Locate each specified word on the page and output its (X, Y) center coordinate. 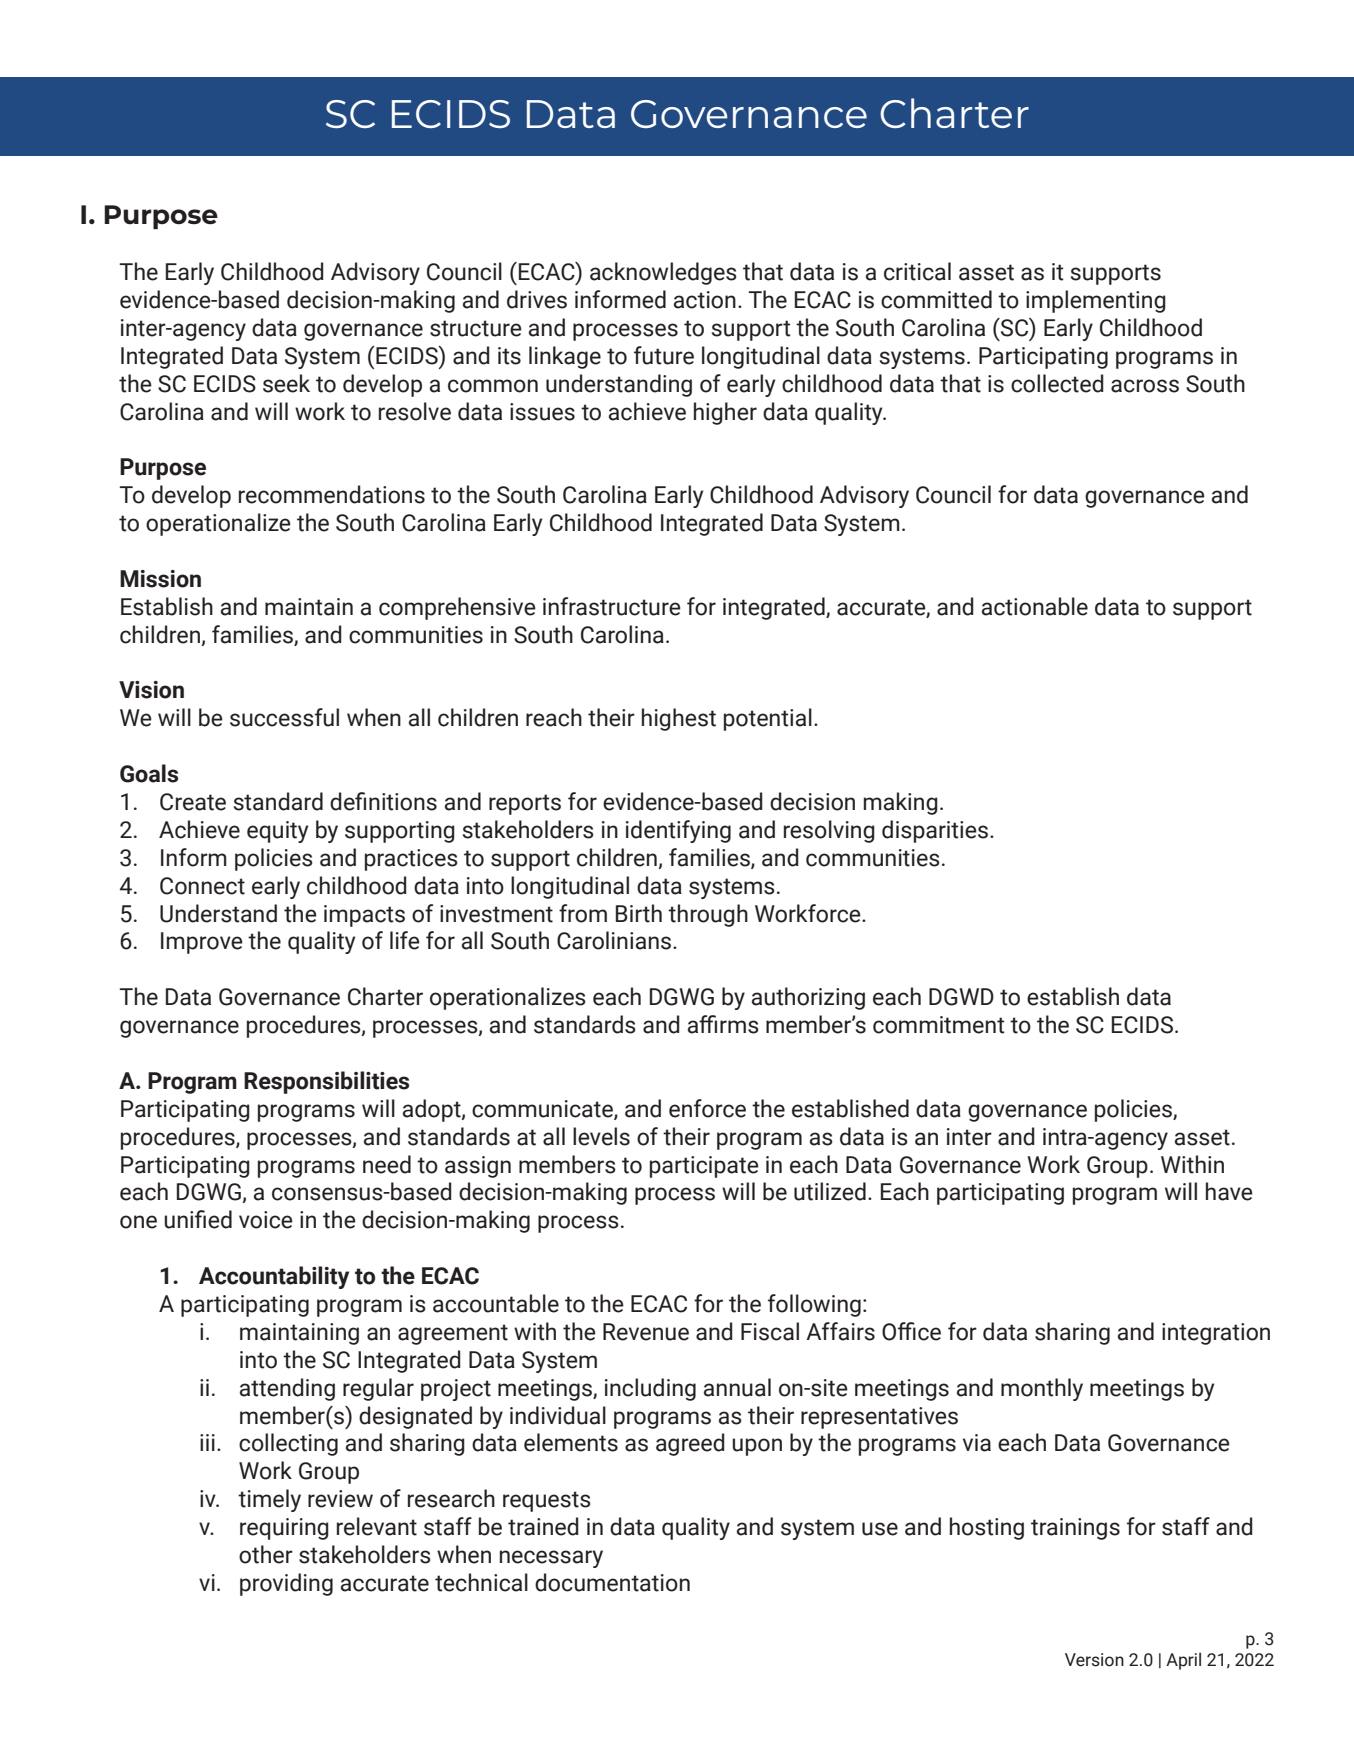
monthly (1042, 1389)
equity (277, 832)
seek (286, 383)
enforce (707, 1108)
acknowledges (663, 273)
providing (286, 1584)
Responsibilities (326, 1082)
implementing (1096, 301)
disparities (935, 831)
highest (679, 719)
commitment (939, 1025)
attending (287, 1389)
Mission (160, 579)
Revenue (646, 1332)
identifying (678, 831)
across (1145, 386)
